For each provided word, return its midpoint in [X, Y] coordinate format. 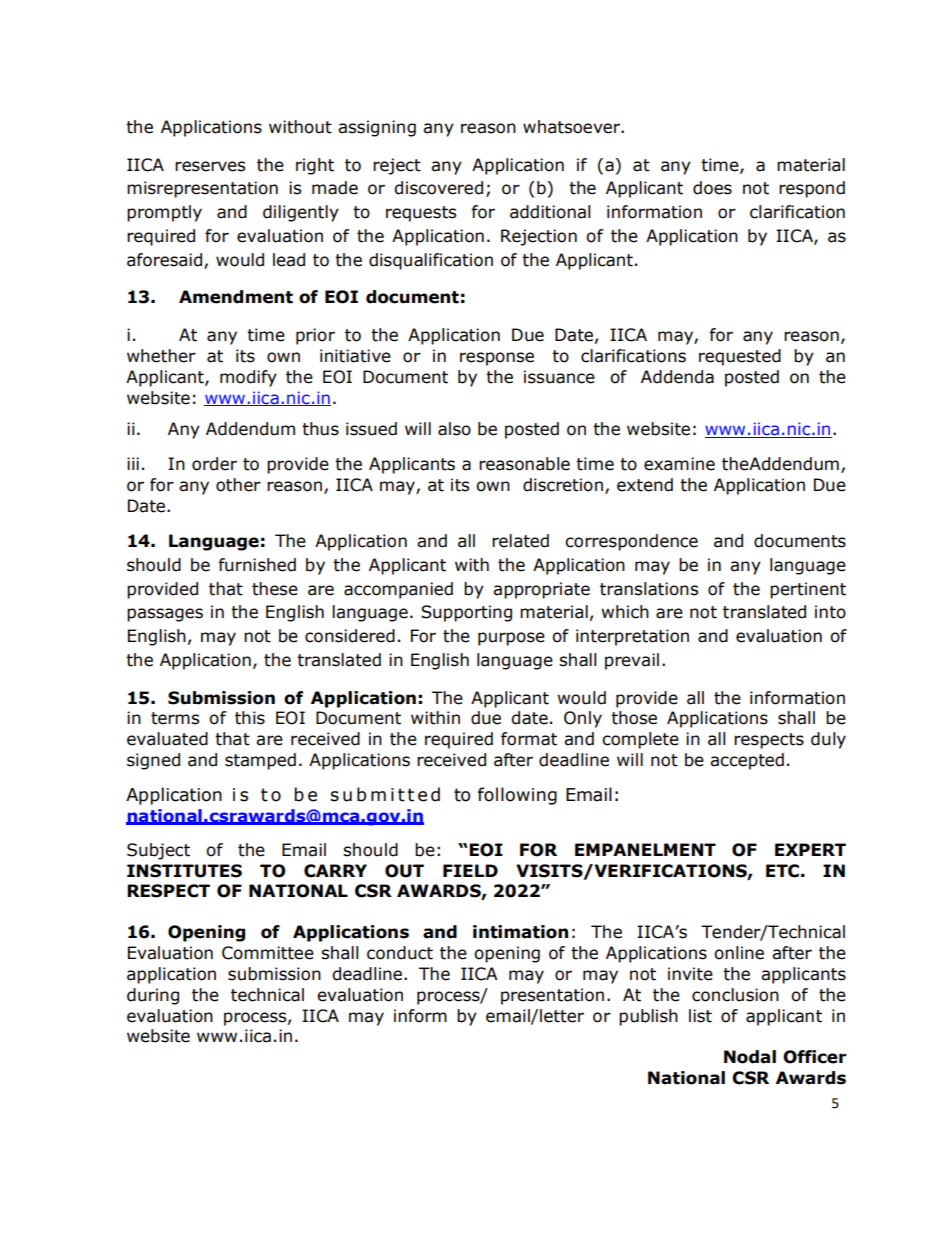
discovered [438, 188]
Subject [158, 851]
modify [248, 378]
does [712, 188]
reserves [210, 166]
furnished [257, 565]
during [153, 996]
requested [740, 357]
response [497, 359]
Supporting [466, 613]
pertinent [808, 590]
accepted [747, 761]
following [517, 796]
